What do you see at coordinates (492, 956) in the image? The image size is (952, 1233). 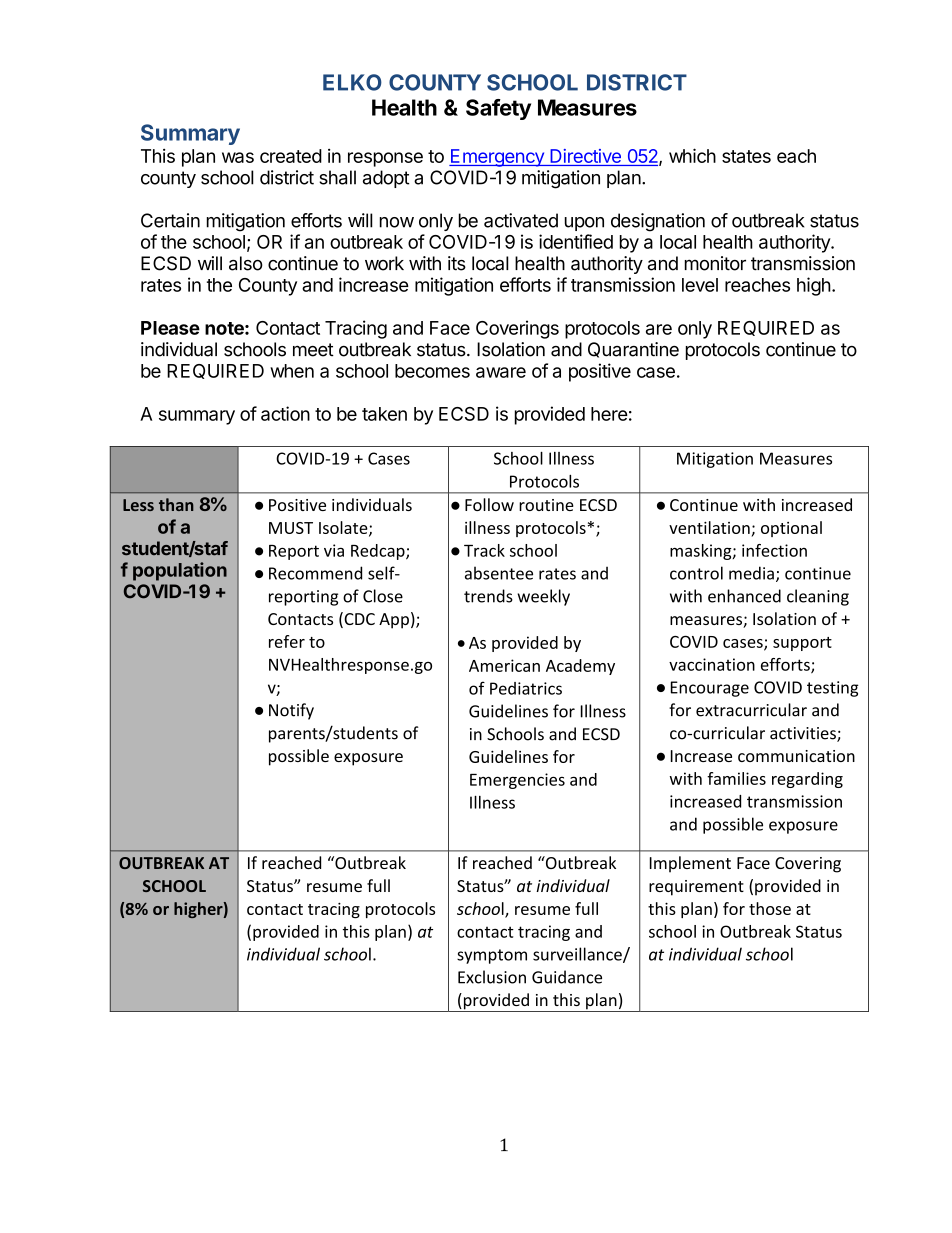 I see `symptom` at bounding box center [492, 956].
